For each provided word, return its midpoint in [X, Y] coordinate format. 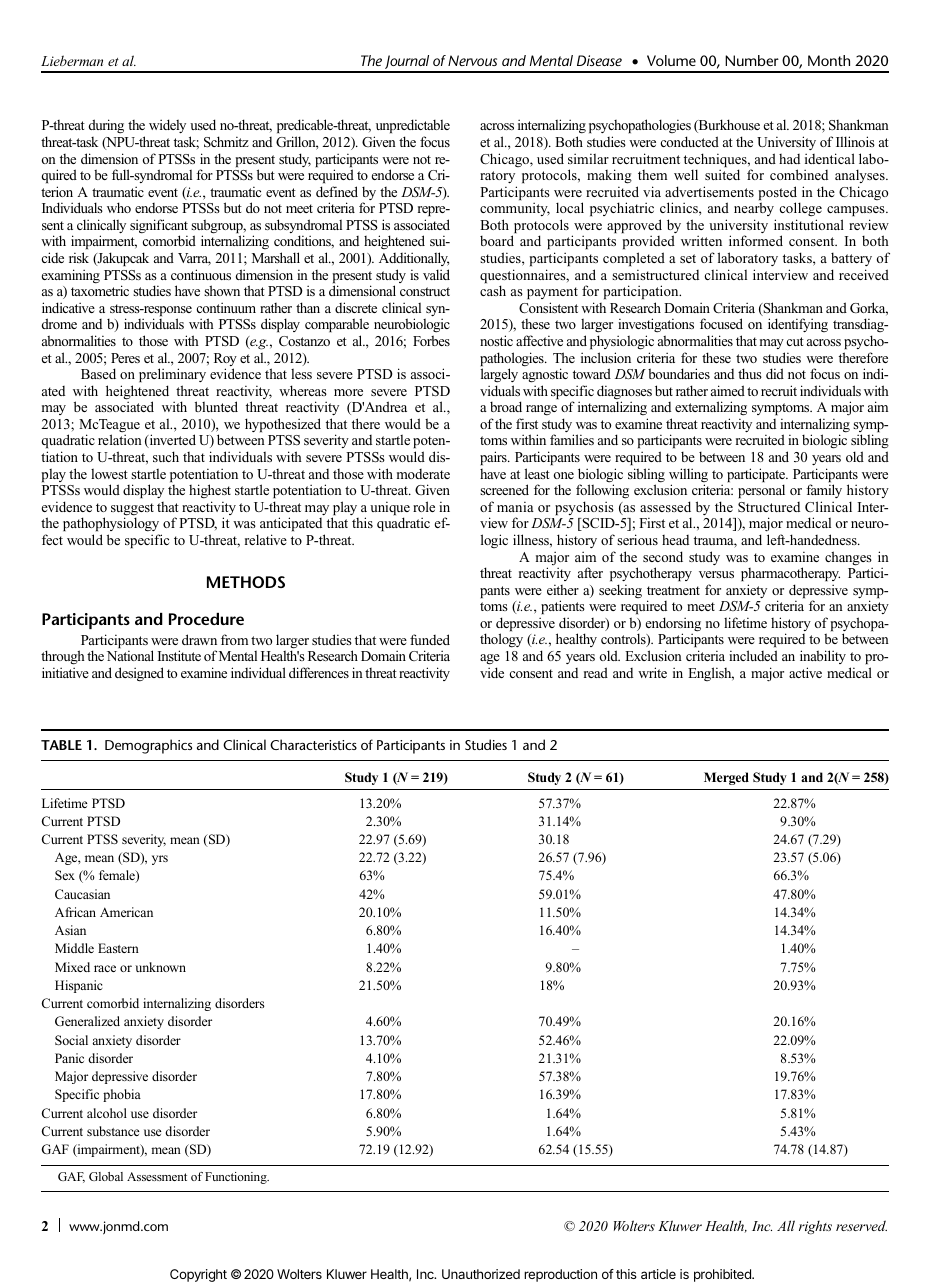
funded [430, 639]
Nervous [472, 60]
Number [752, 60]
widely [167, 126]
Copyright [198, 1275]
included [753, 655]
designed [139, 674]
